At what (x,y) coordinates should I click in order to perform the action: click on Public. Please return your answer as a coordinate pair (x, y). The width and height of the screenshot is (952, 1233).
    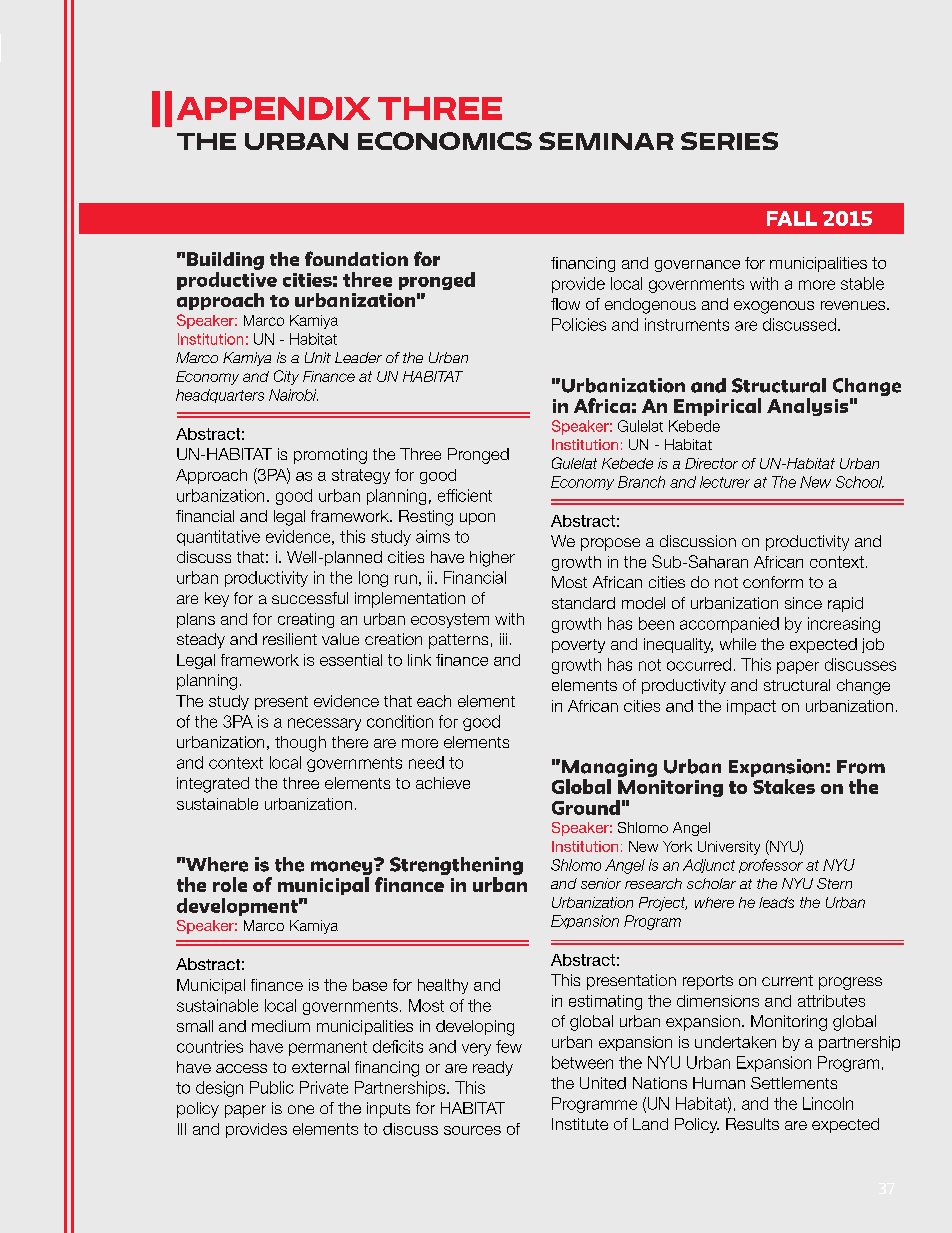
    Looking at the image, I should click on (272, 1087).
